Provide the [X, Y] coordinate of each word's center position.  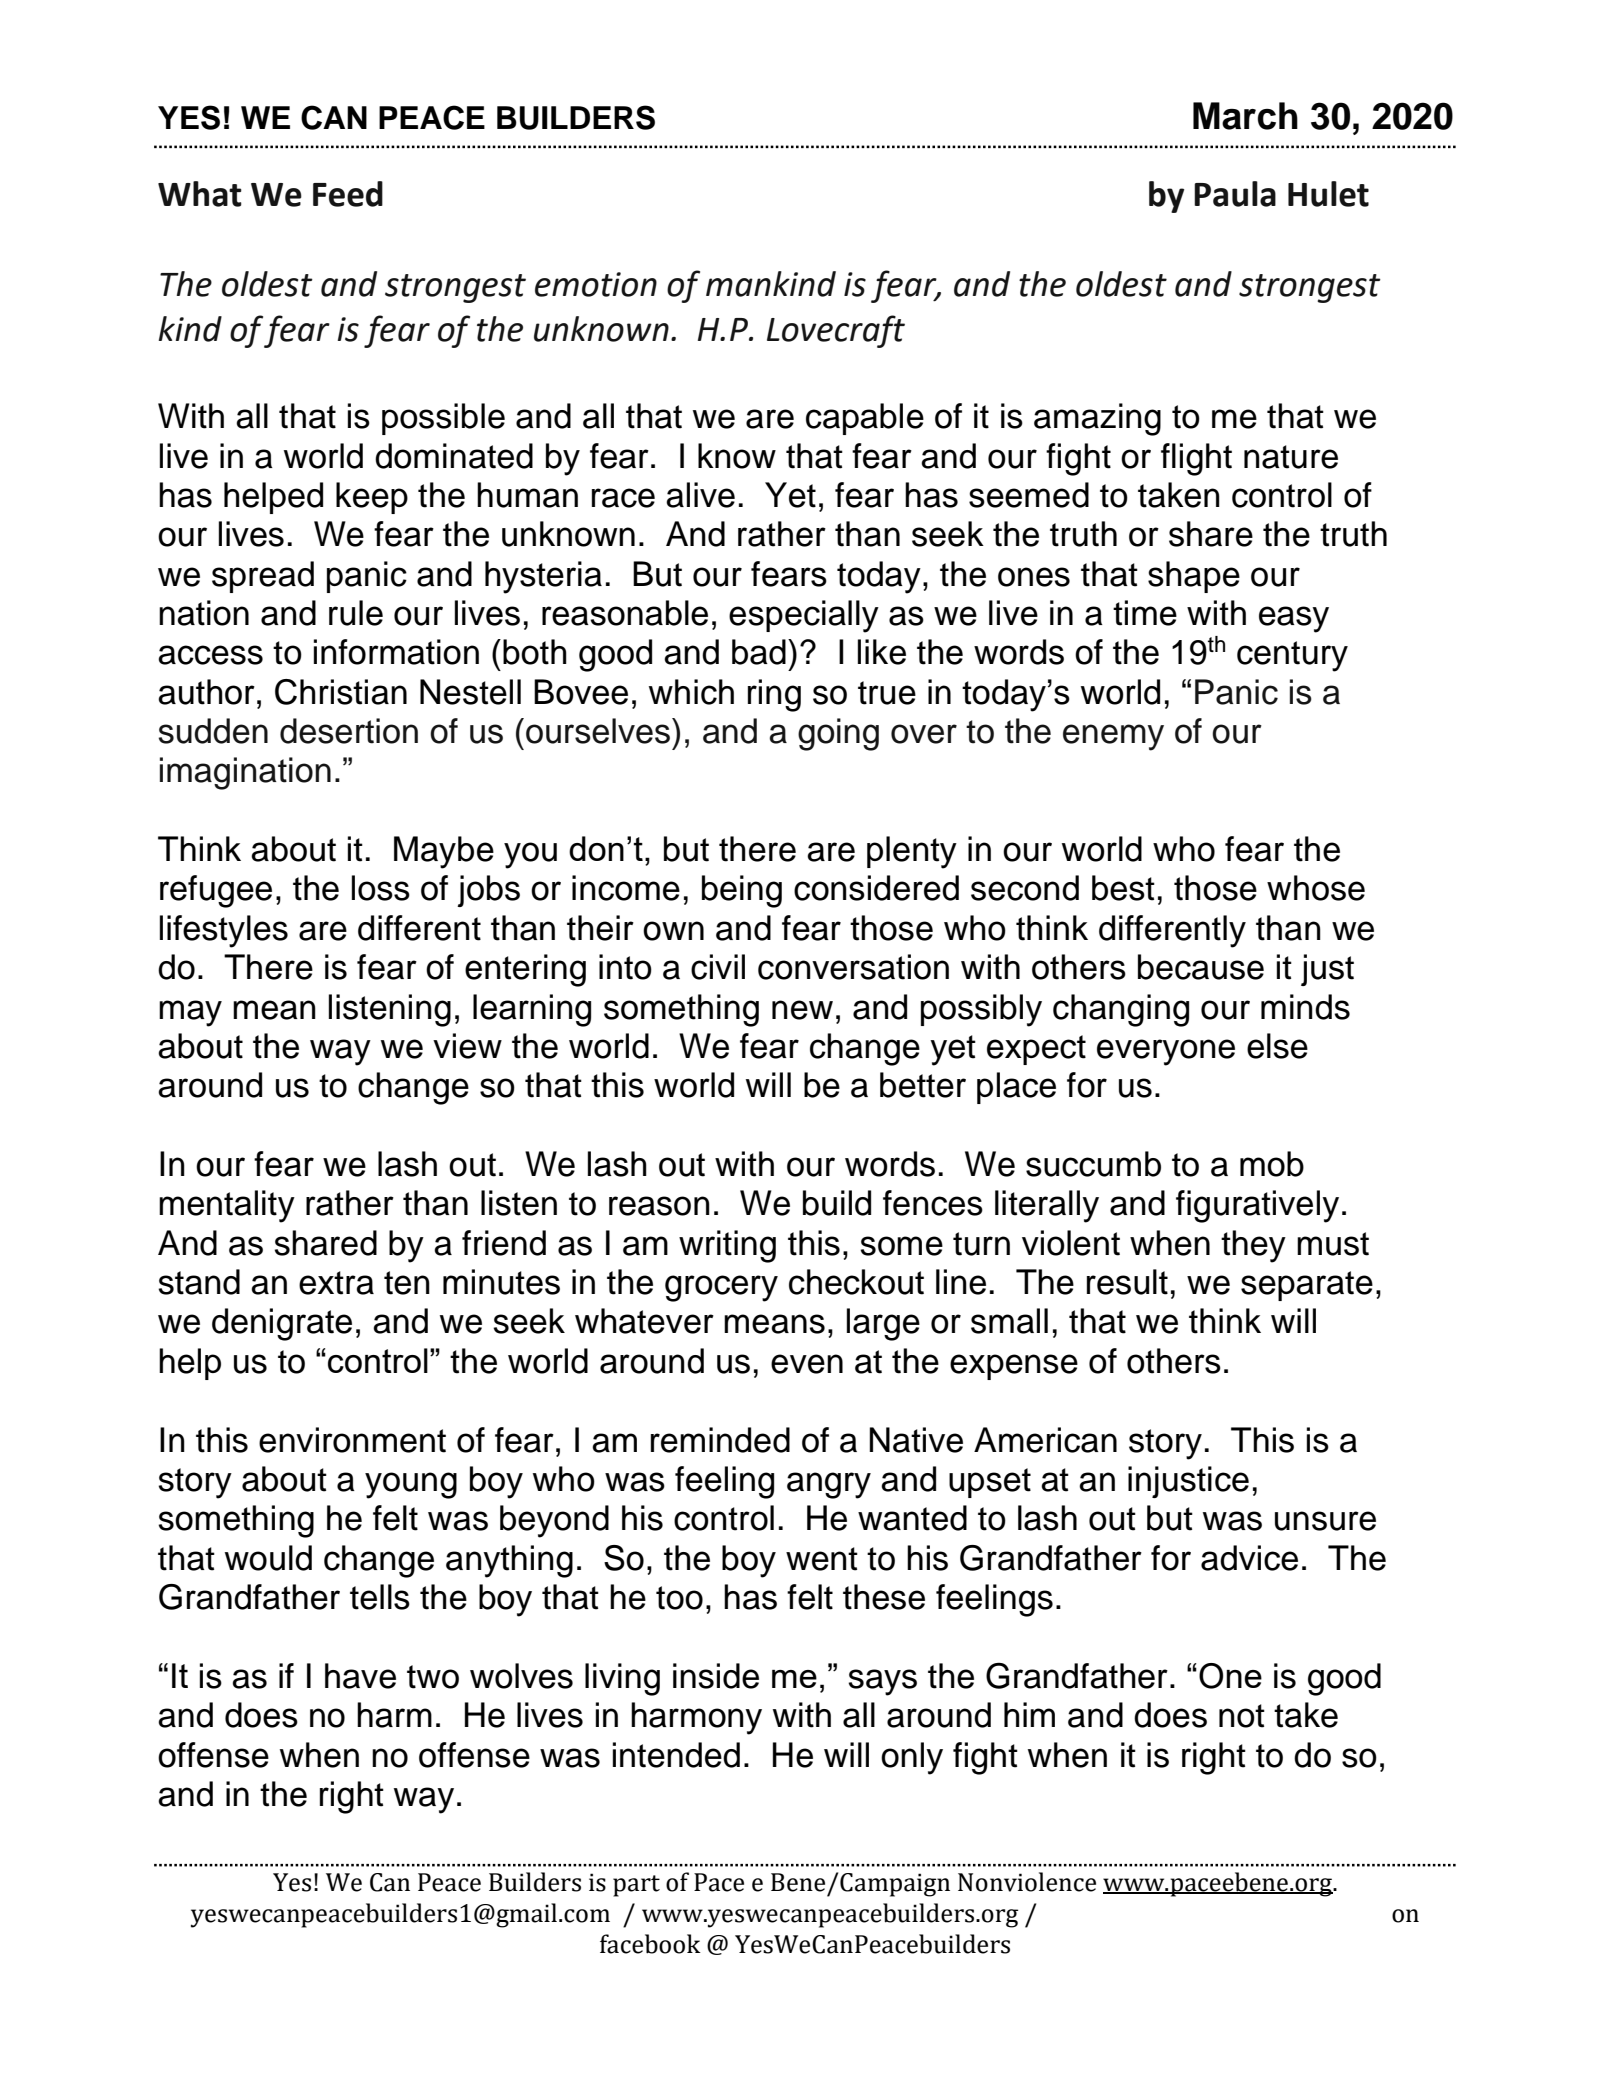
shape [1194, 577]
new [802, 1010]
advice [1249, 1558]
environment [352, 1440]
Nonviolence [1027, 1882]
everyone [1166, 1052]
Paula [1235, 194]
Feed [348, 194]
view [467, 1046]
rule [356, 613]
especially [804, 616]
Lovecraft [836, 331]
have [360, 1676]
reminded [720, 1440]
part [636, 1886]
